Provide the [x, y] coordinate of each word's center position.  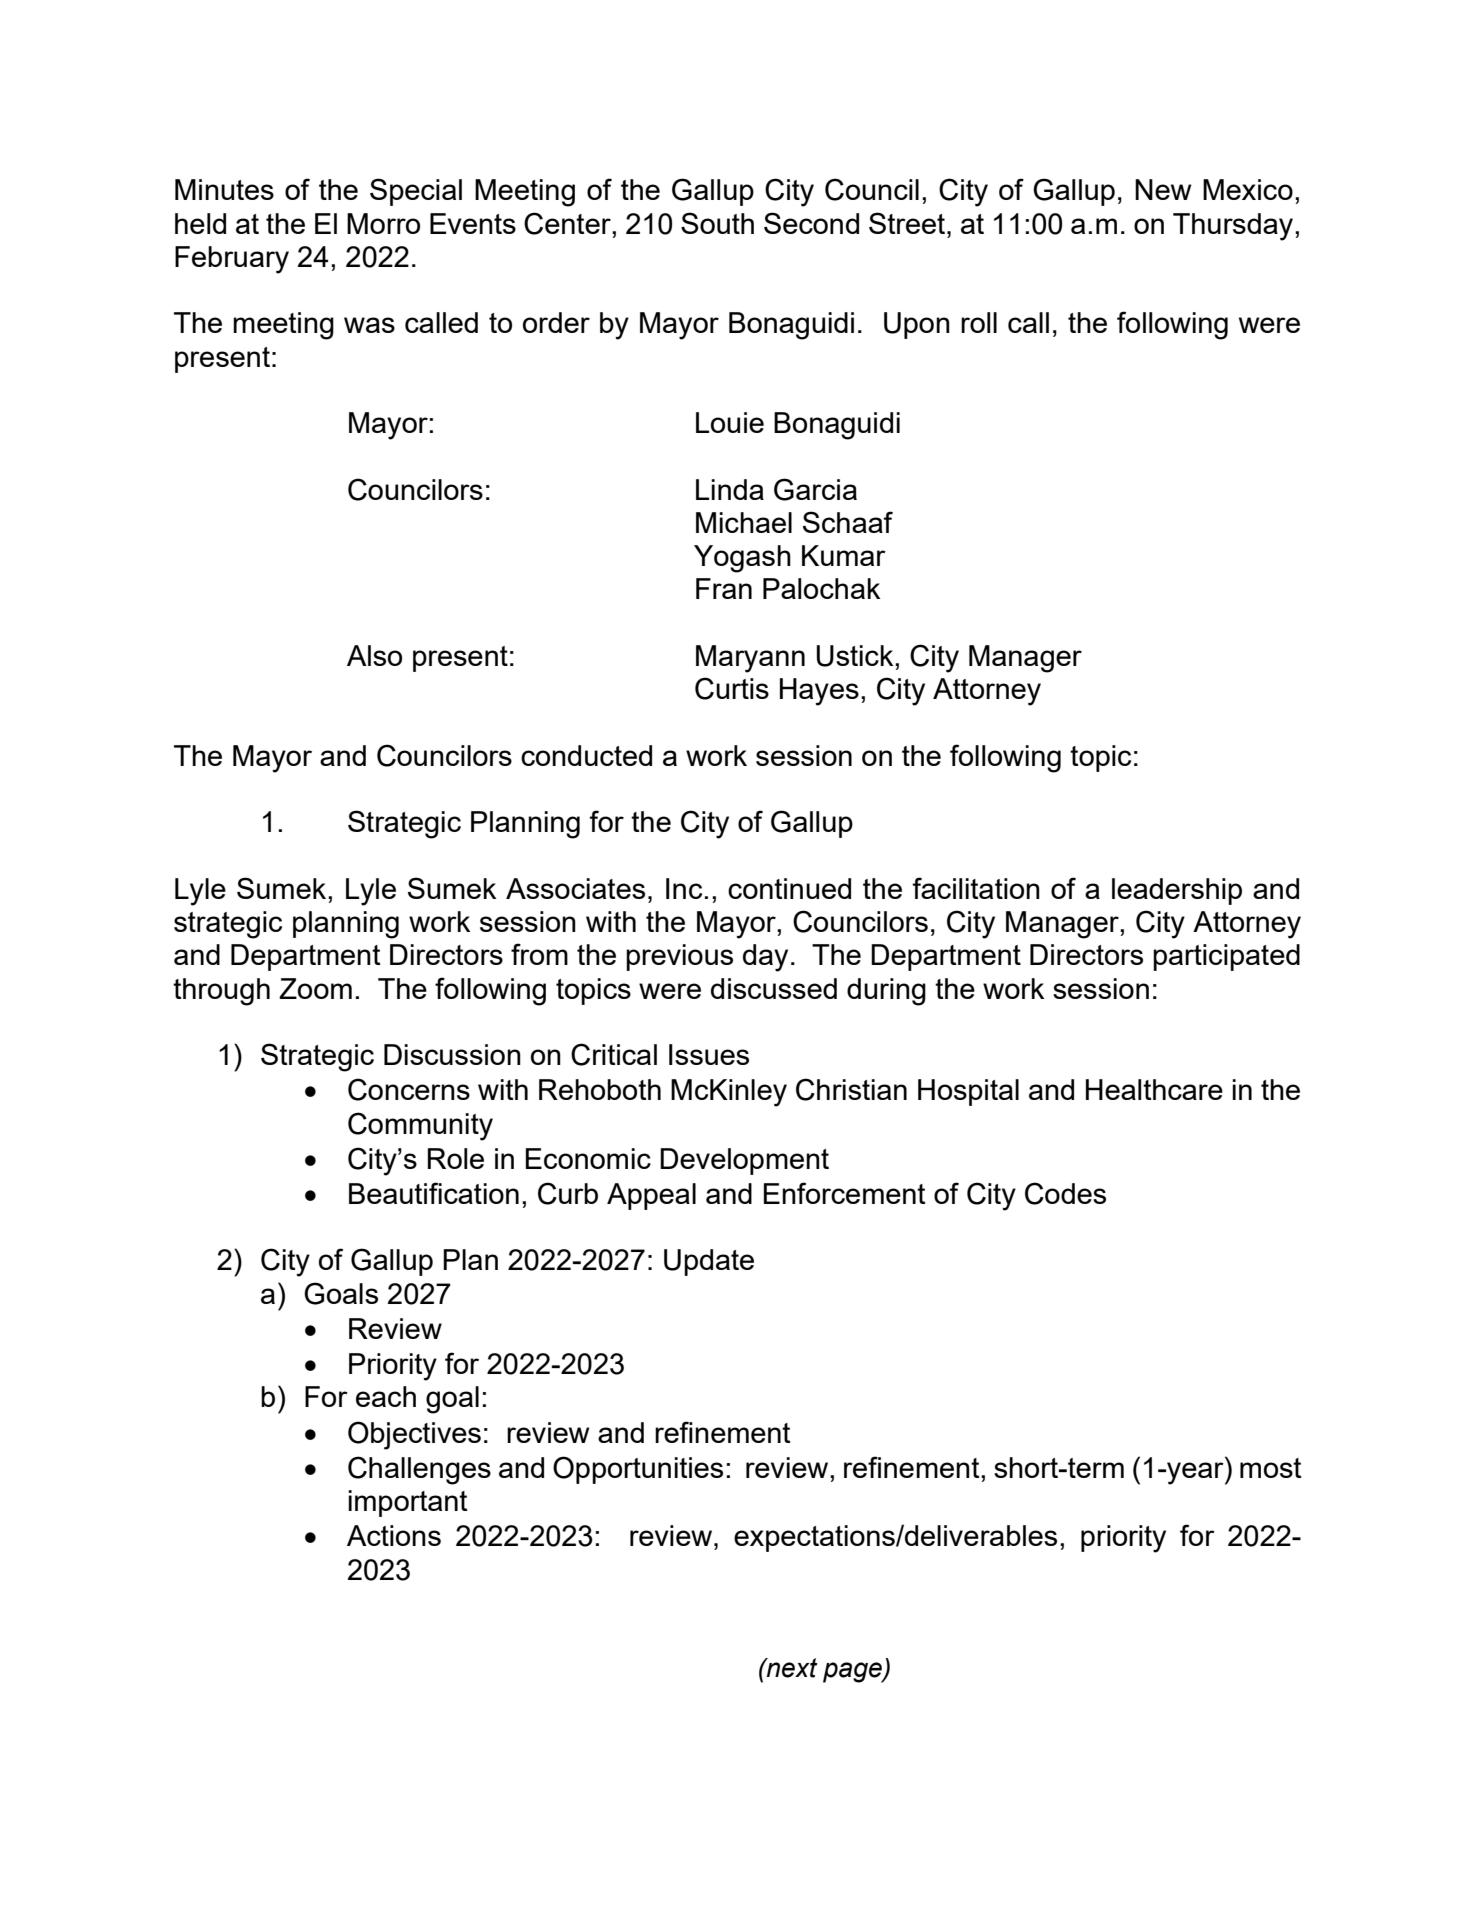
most [1271, 1468]
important [408, 1503]
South [717, 223]
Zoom [315, 988]
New [1163, 189]
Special [416, 192]
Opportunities [638, 1470]
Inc [684, 888]
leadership [1177, 891]
